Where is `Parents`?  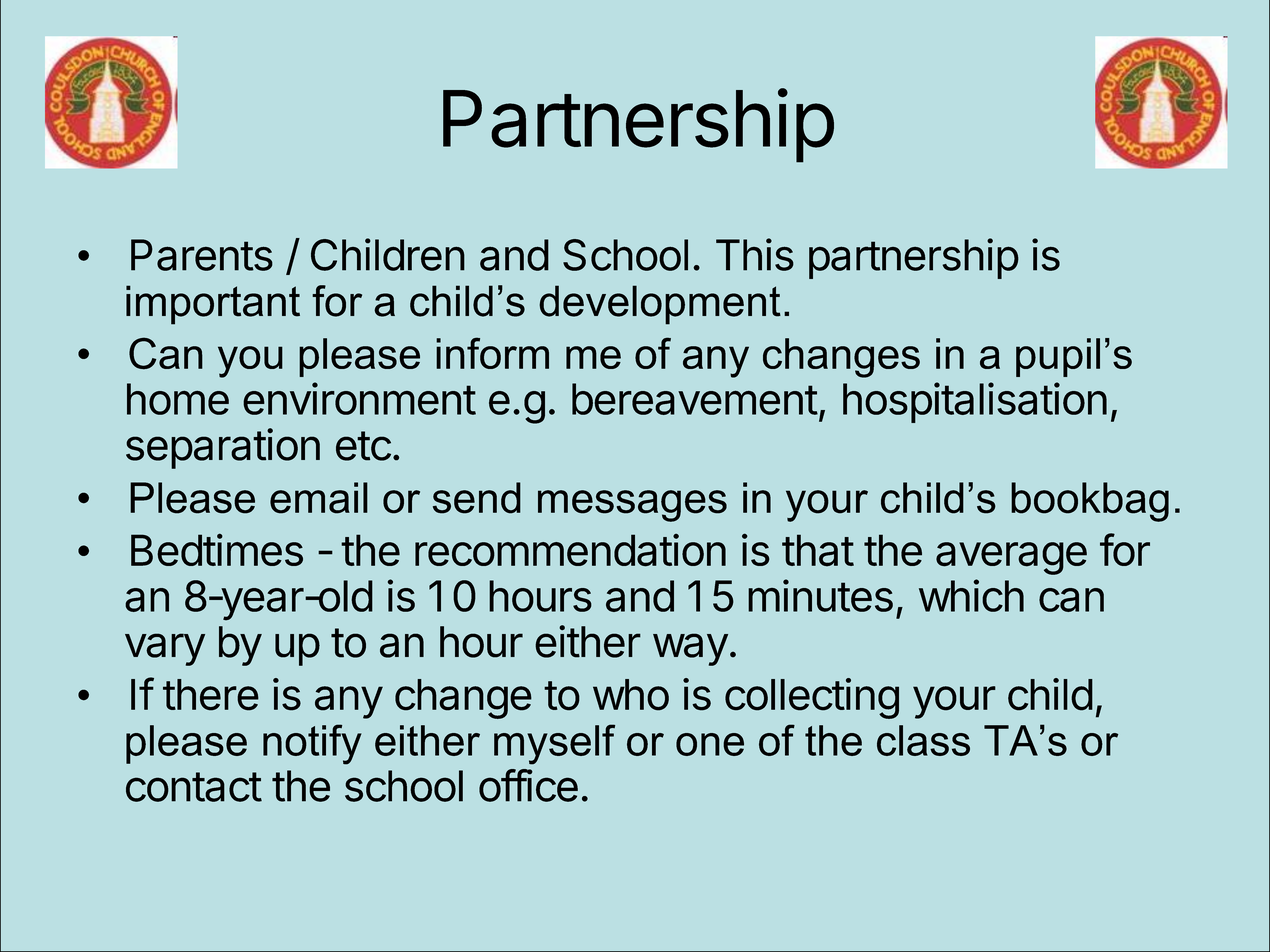
Parents is located at coordinates (202, 255).
